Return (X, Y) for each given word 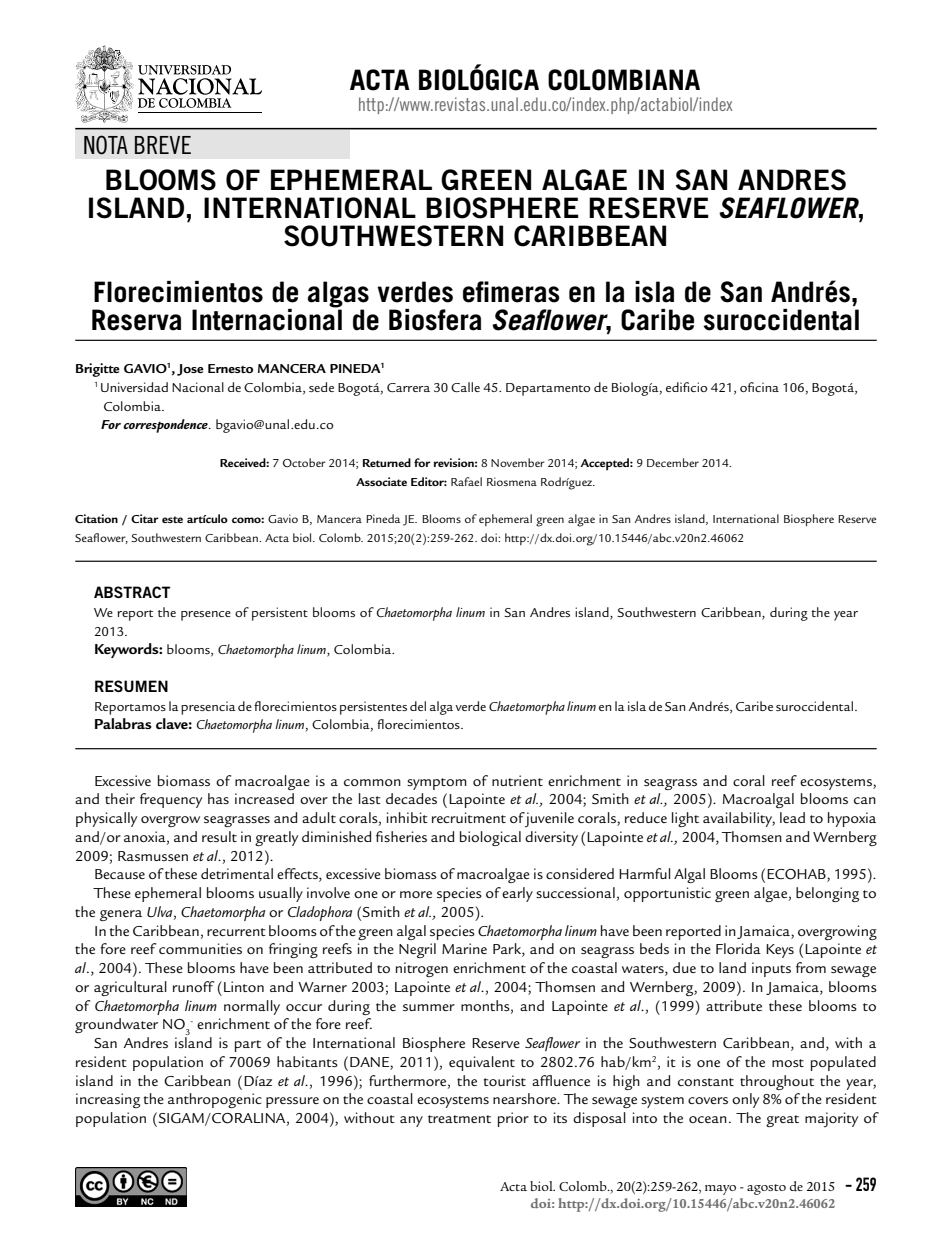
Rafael (466, 481)
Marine (464, 948)
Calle (465, 387)
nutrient (517, 780)
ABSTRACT (132, 592)
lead (792, 817)
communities (200, 948)
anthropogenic (215, 1100)
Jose (190, 370)
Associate (381, 481)
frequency (171, 800)
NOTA (106, 145)
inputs (771, 969)
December (673, 462)
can (865, 800)
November (518, 462)
